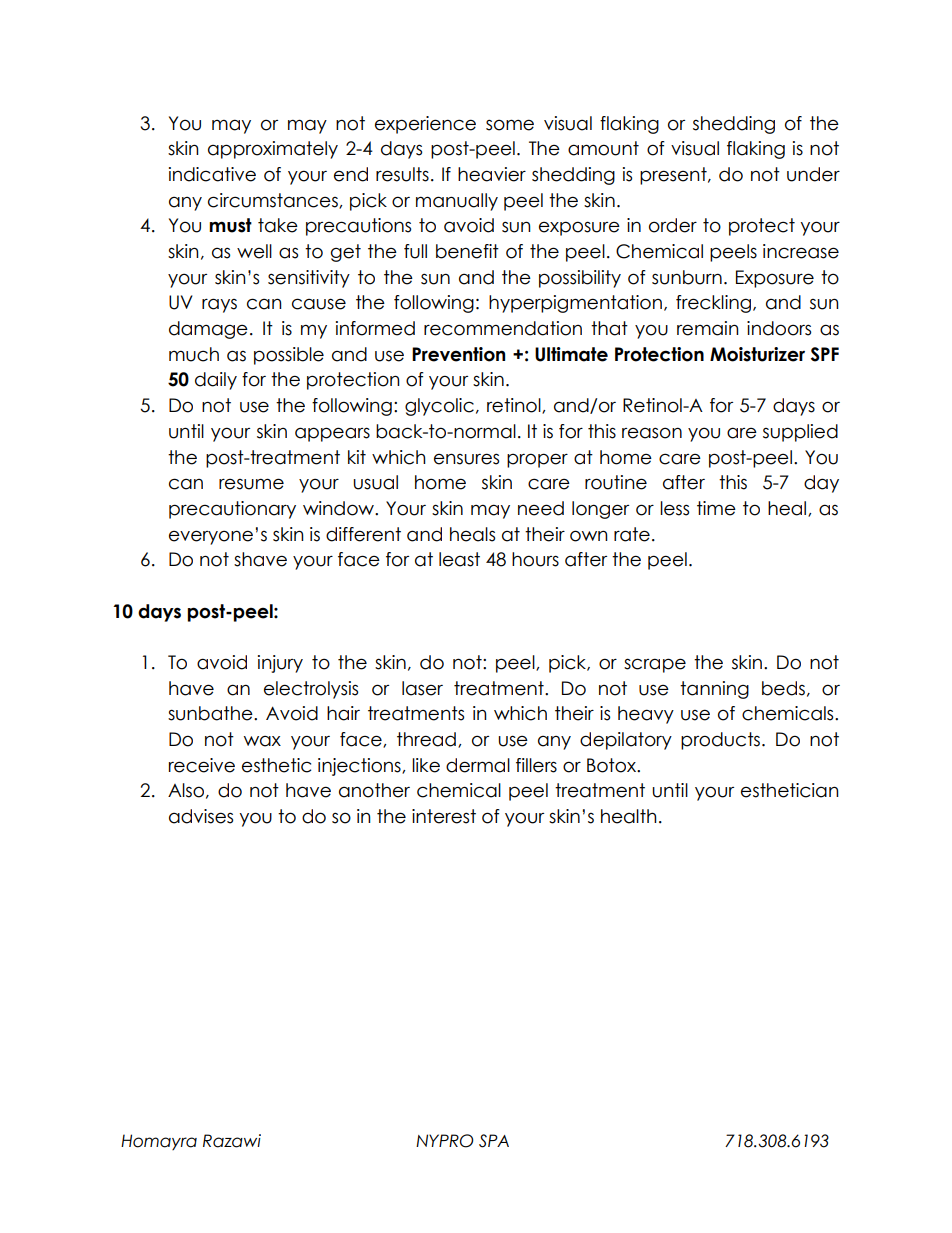 The image size is (952, 1233). Describe the element at coordinates (273, 150) in the screenshot. I see `approximately` at that location.
